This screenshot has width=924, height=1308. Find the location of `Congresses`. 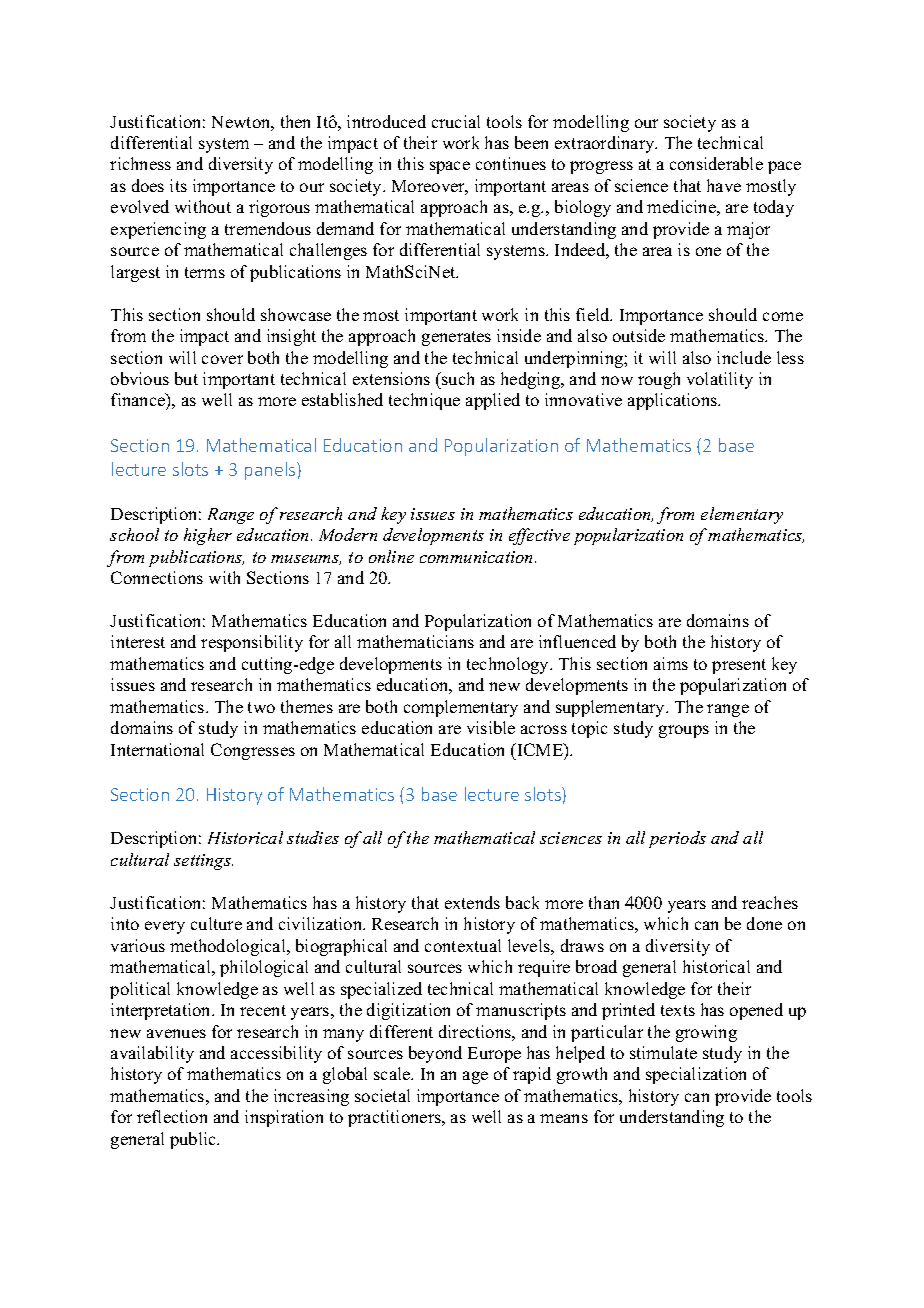

Congresses is located at coordinates (253, 751).
